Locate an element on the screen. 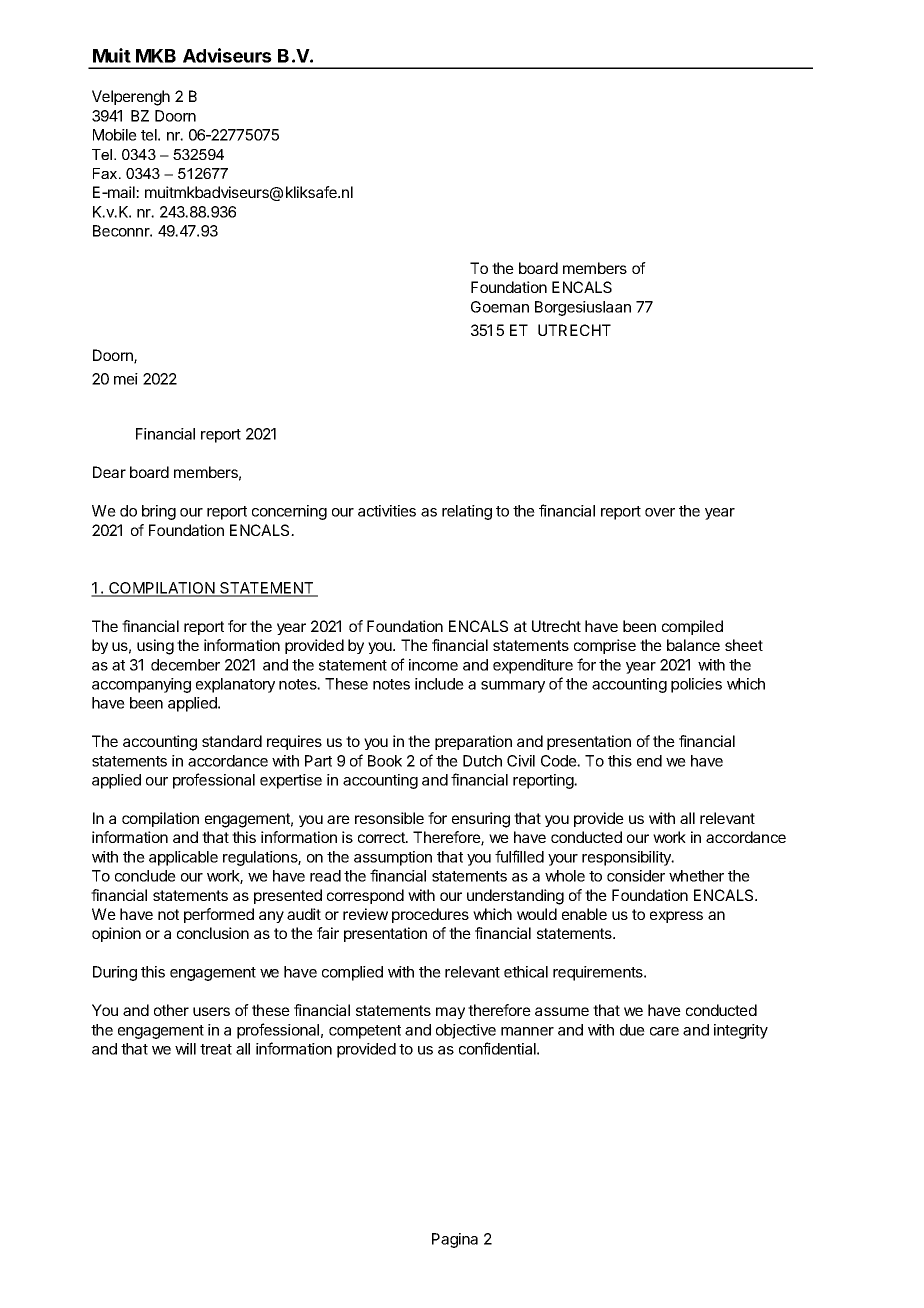 This screenshot has width=924, height=1308. Mobile is located at coordinates (115, 135).
